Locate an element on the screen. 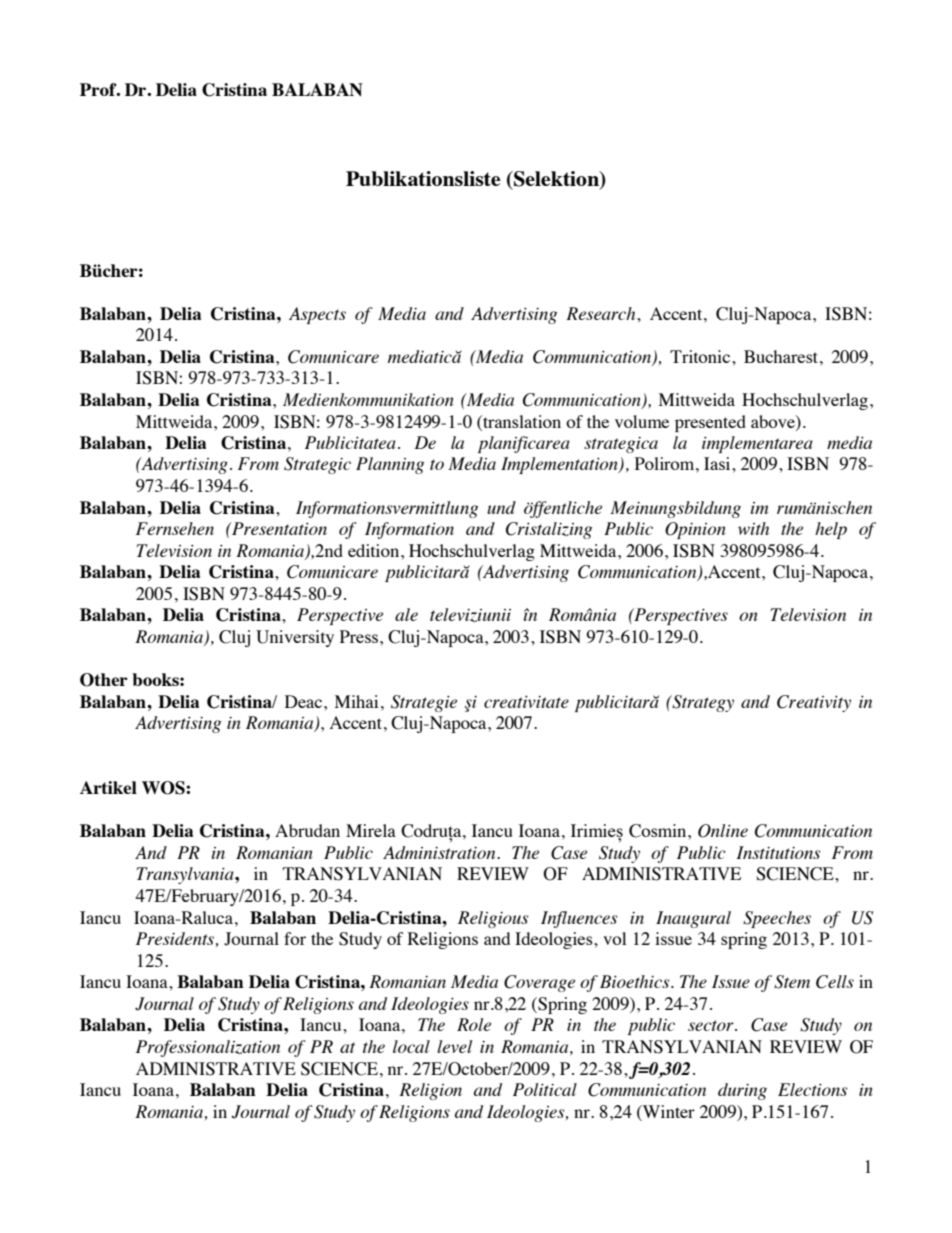  local is located at coordinates (411, 1046).
